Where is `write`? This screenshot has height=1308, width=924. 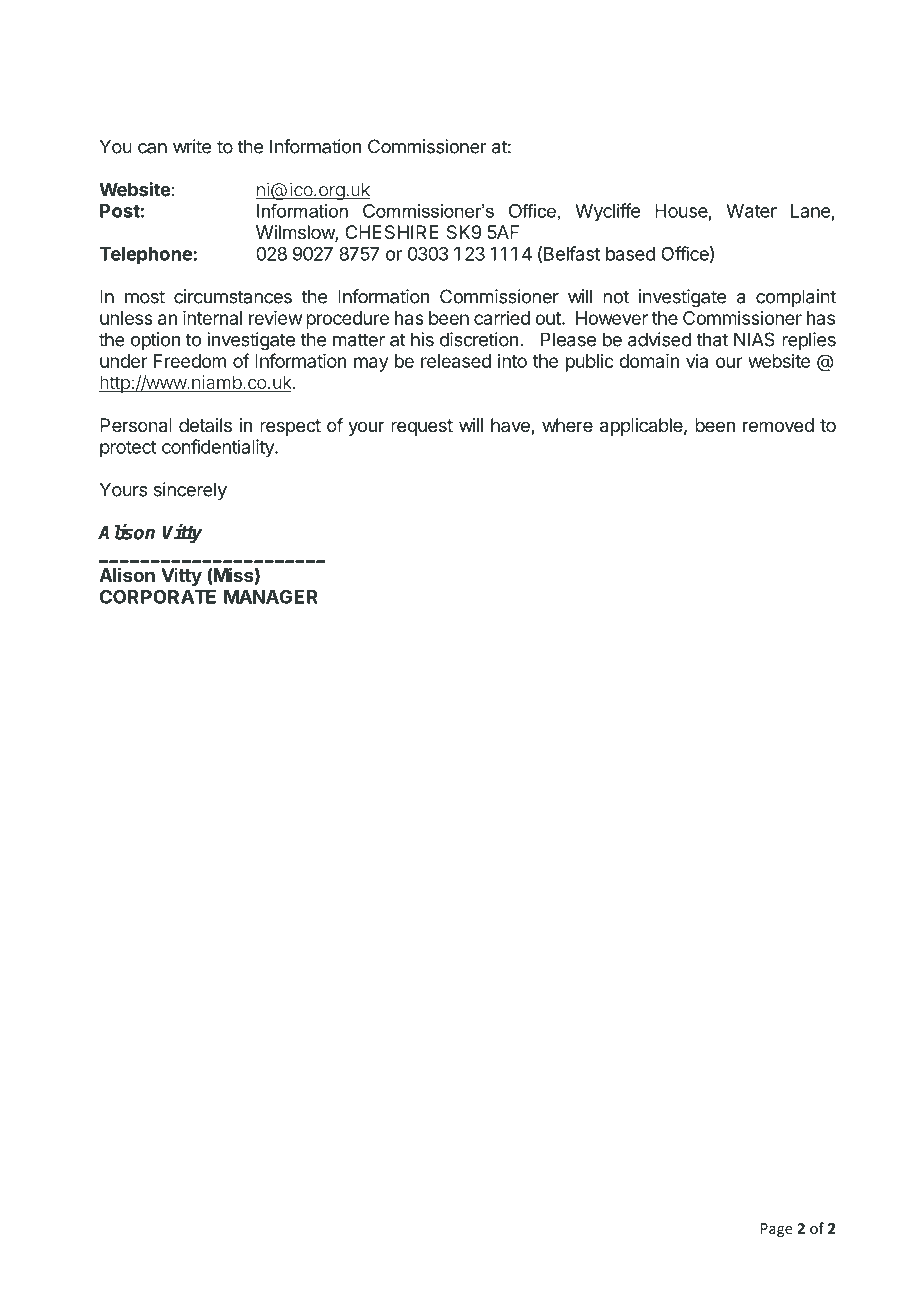
write is located at coordinates (192, 146).
